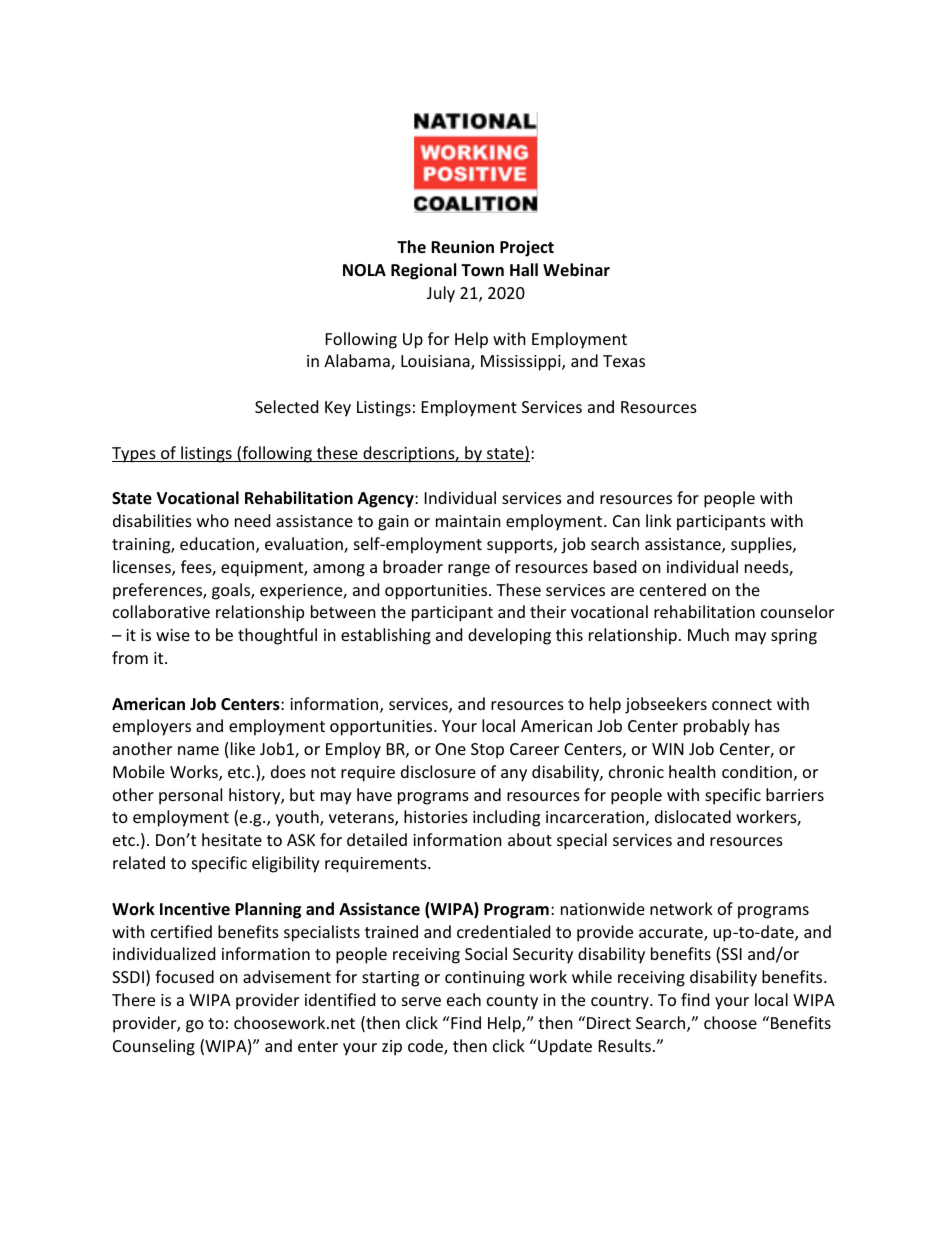 This screenshot has width=952, height=1233. Describe the element at coordinates (509, 636) in the screenshot. I see `developing` at that location.
